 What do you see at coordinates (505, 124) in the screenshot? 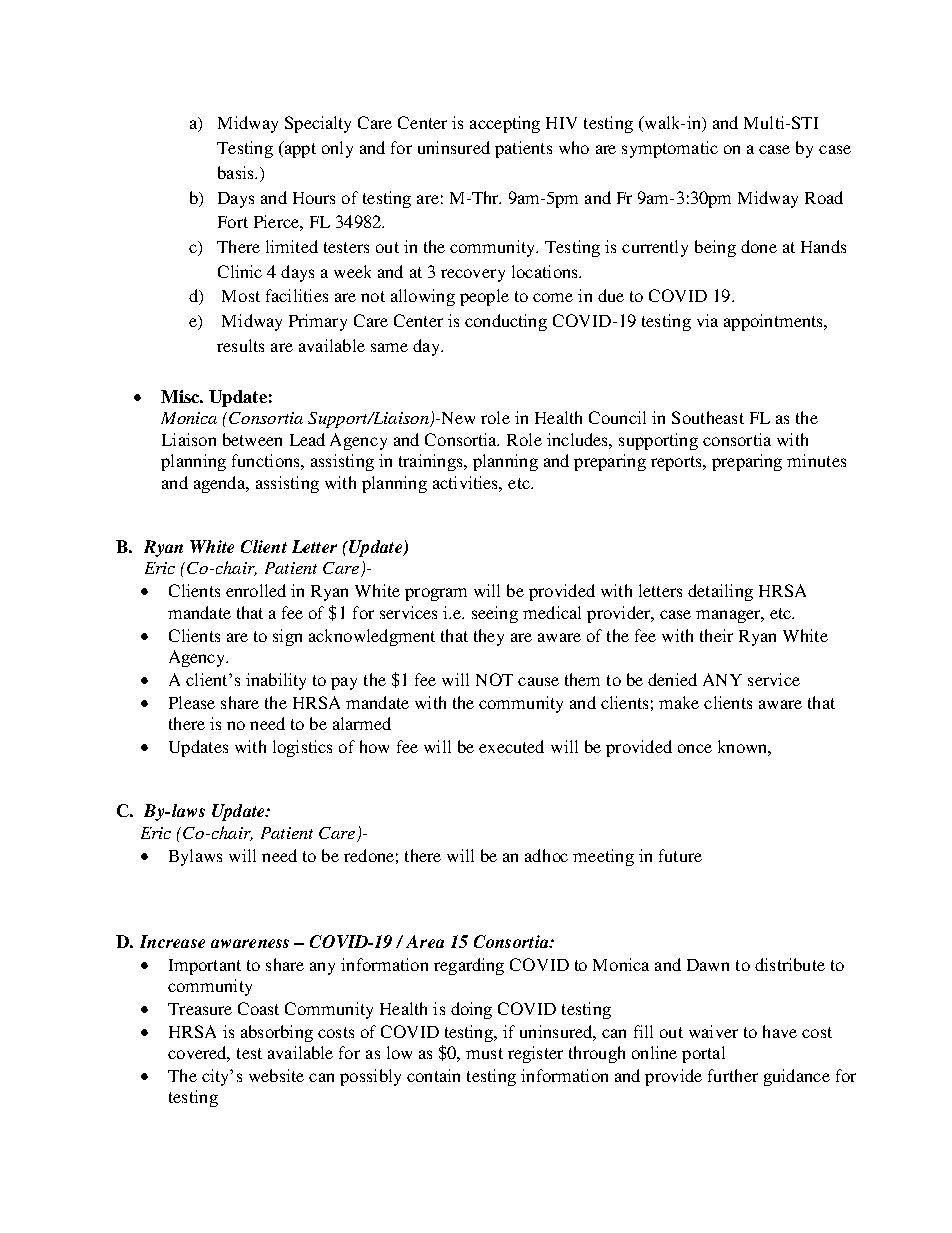
I see `accepting` at bounding box center [505, 124].
